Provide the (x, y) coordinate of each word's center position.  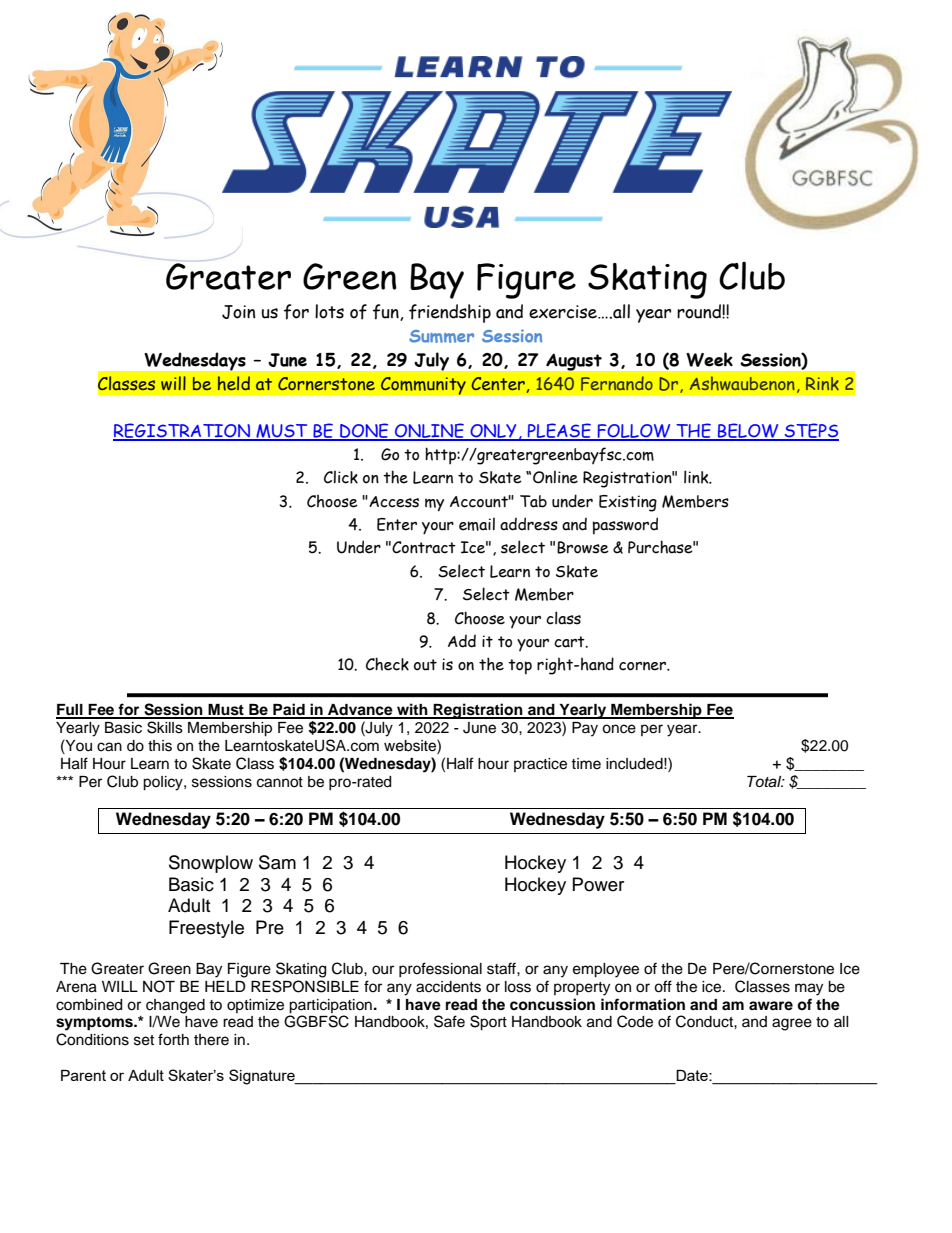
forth (173, 1039)
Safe (449, 1021)
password (625, 526)
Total (765, 782)
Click (341, 477)
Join (238, 312)
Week (709, 359)
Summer (441, 336)
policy (164, 783)
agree (792, 1024)
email (477, 524)
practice (540, 765)
